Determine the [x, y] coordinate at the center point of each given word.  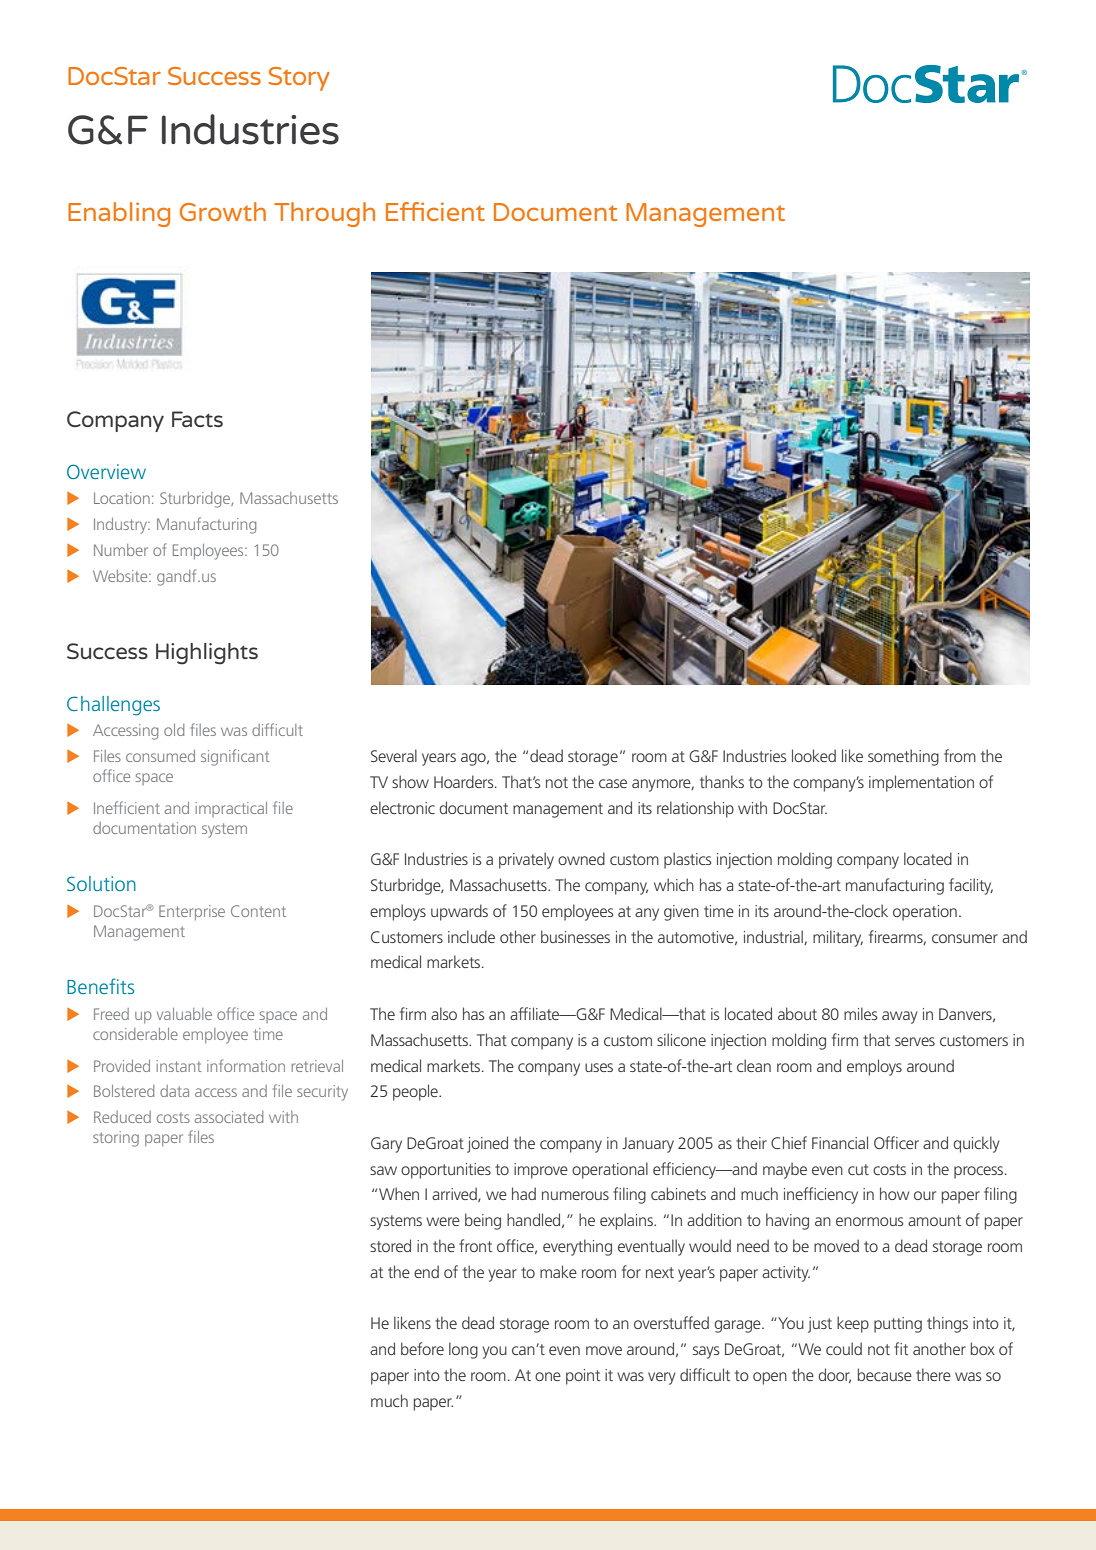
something [903, 757]
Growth [223, 211]
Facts [197, 419]
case [613, 783]
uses [599, 1067]
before [422, 1348]
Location [122, 498]
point [583, 1377]
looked [814, 755]
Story [299, 79]
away [900, 1017]
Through [324, 214]
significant [235, 757]
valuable [184, 1014]
